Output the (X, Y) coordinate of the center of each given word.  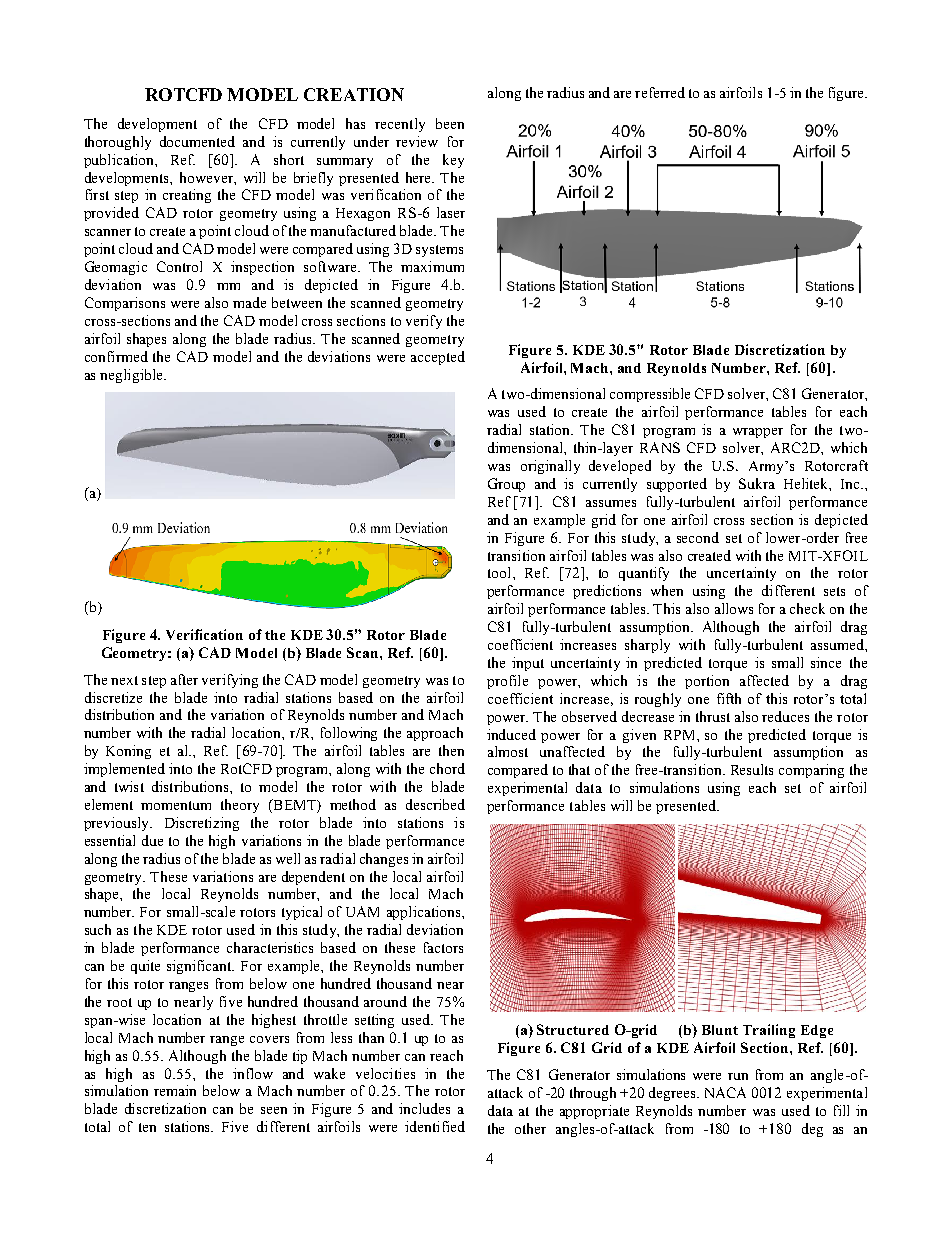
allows (734, 608)
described (435, 804)
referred (660, 92)
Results (752, 769)
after (184, 679)
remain (175, 1090)
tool (501, 572)
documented (197, 141)
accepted (438, 358)
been (450, 123)
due (152, 840)
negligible (132, 376)
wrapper (758, 433)
